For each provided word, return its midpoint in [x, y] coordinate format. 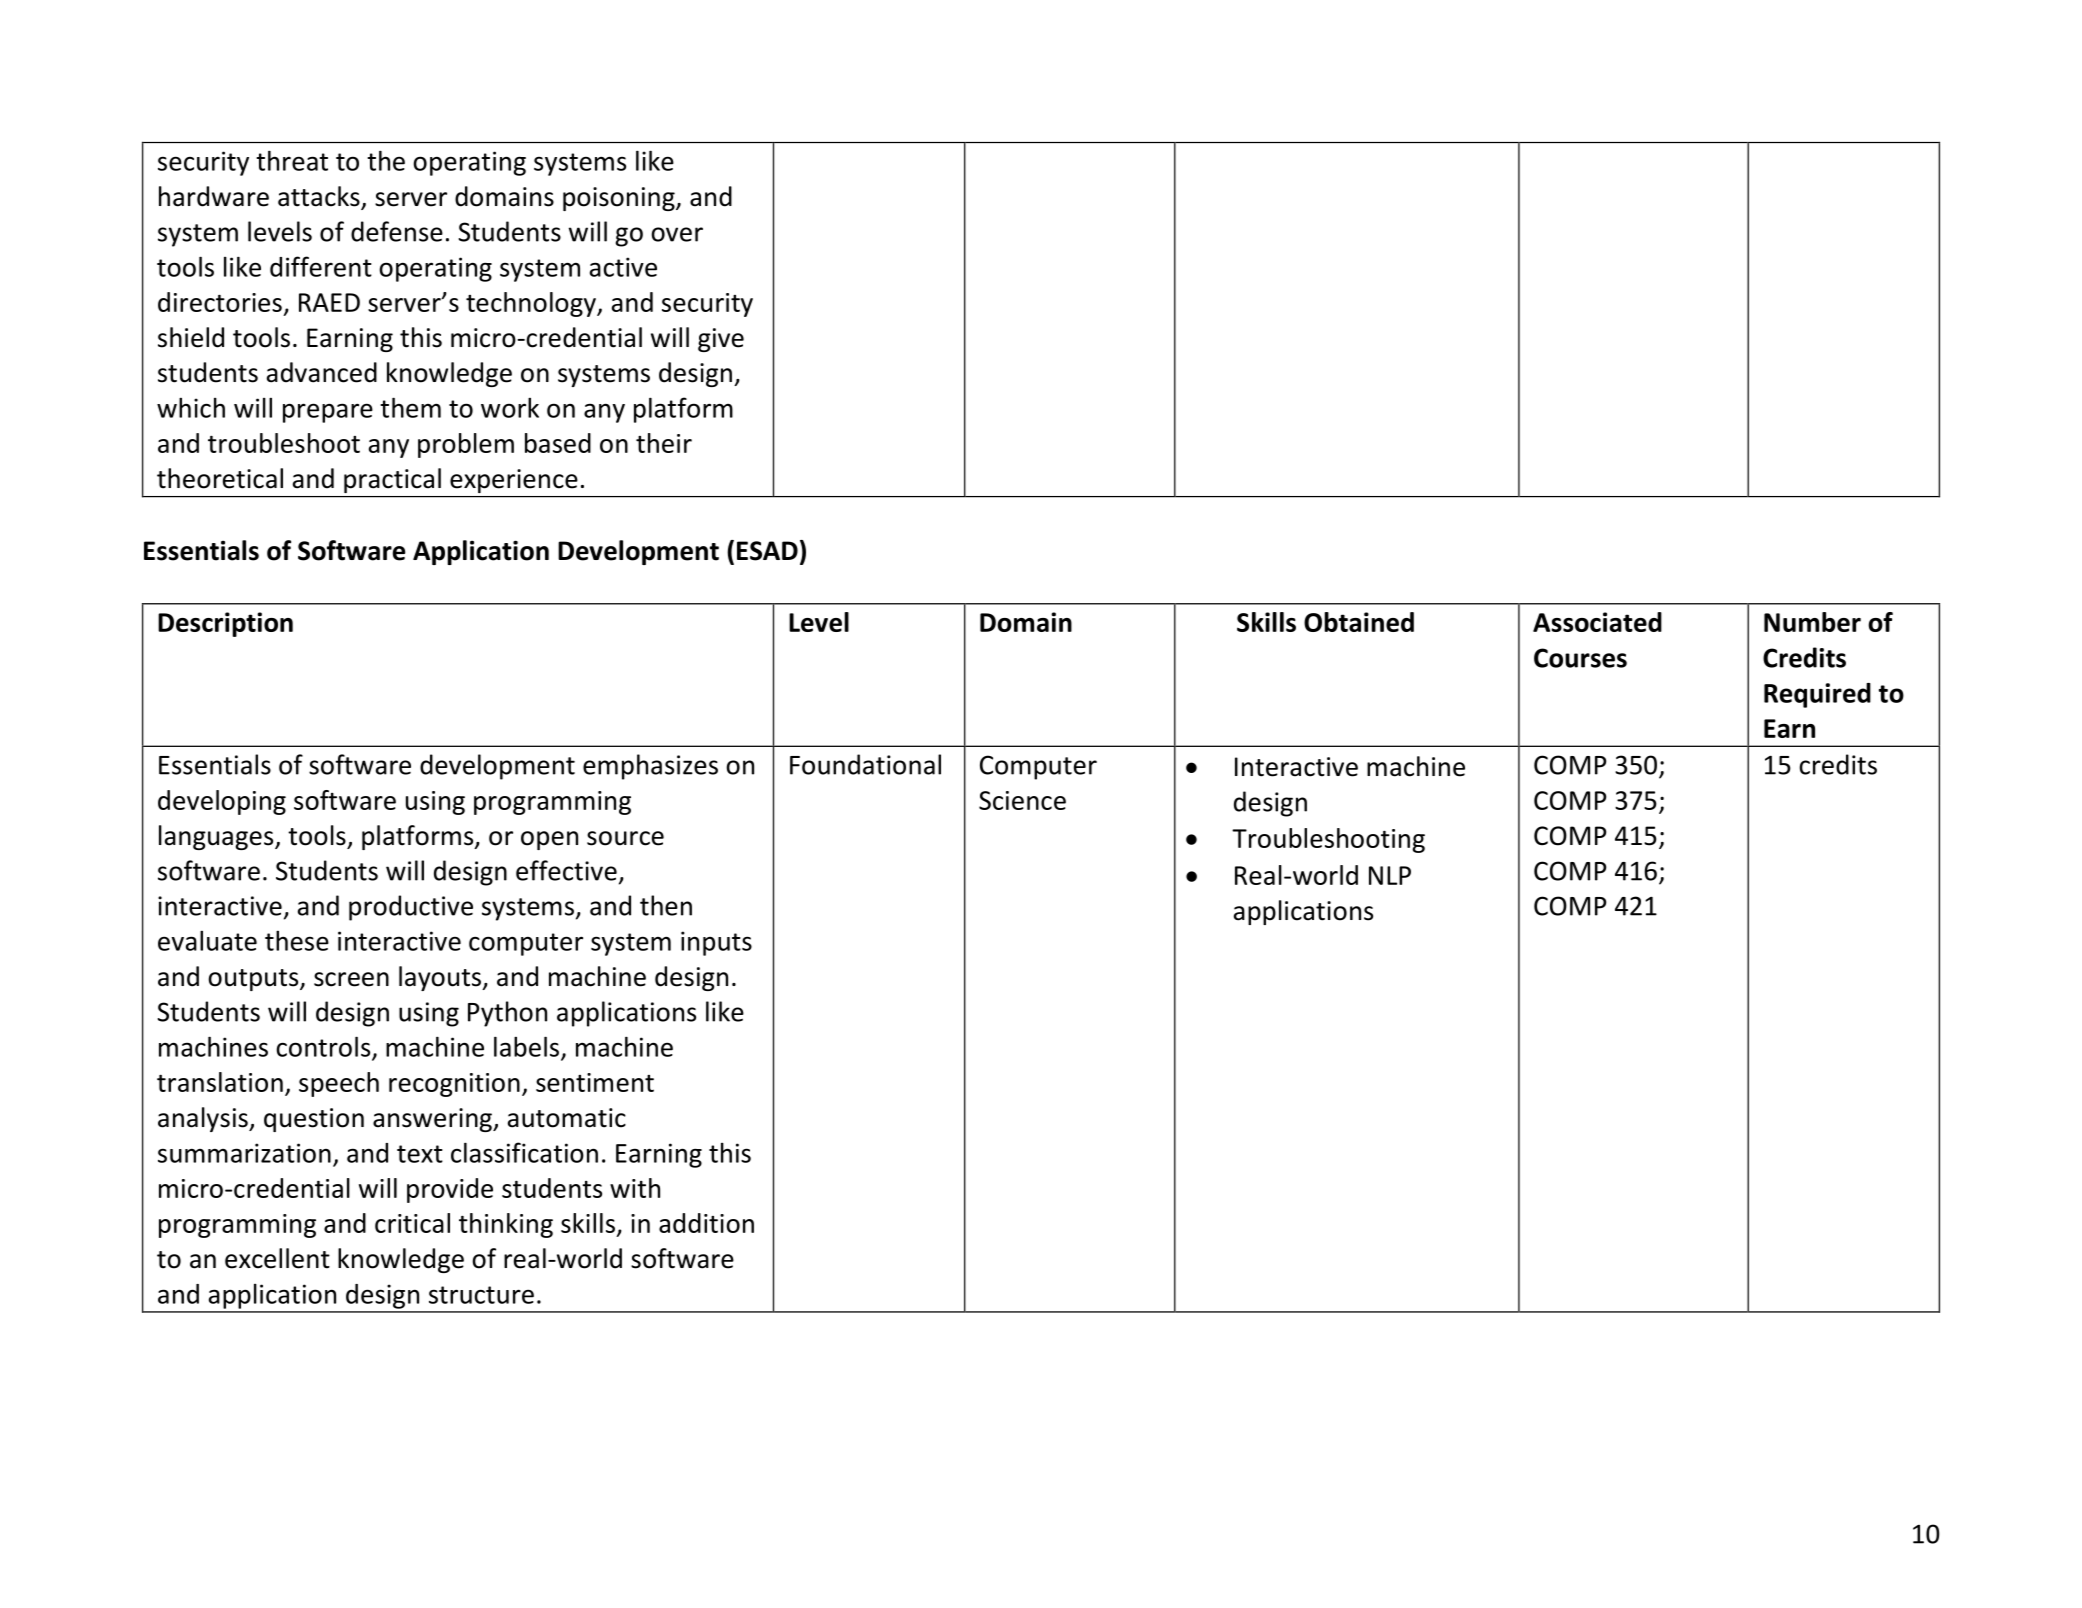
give [721, 340]
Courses [1580, 658]
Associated [1597, 622]
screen [351, 979]
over [677, 234]
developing [222, 802]
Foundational [865, 764]
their [664, 443]
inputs [716, 943]
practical [392, 480]
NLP [1390, 875]
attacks [320, 197]
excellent [277, 1258]
